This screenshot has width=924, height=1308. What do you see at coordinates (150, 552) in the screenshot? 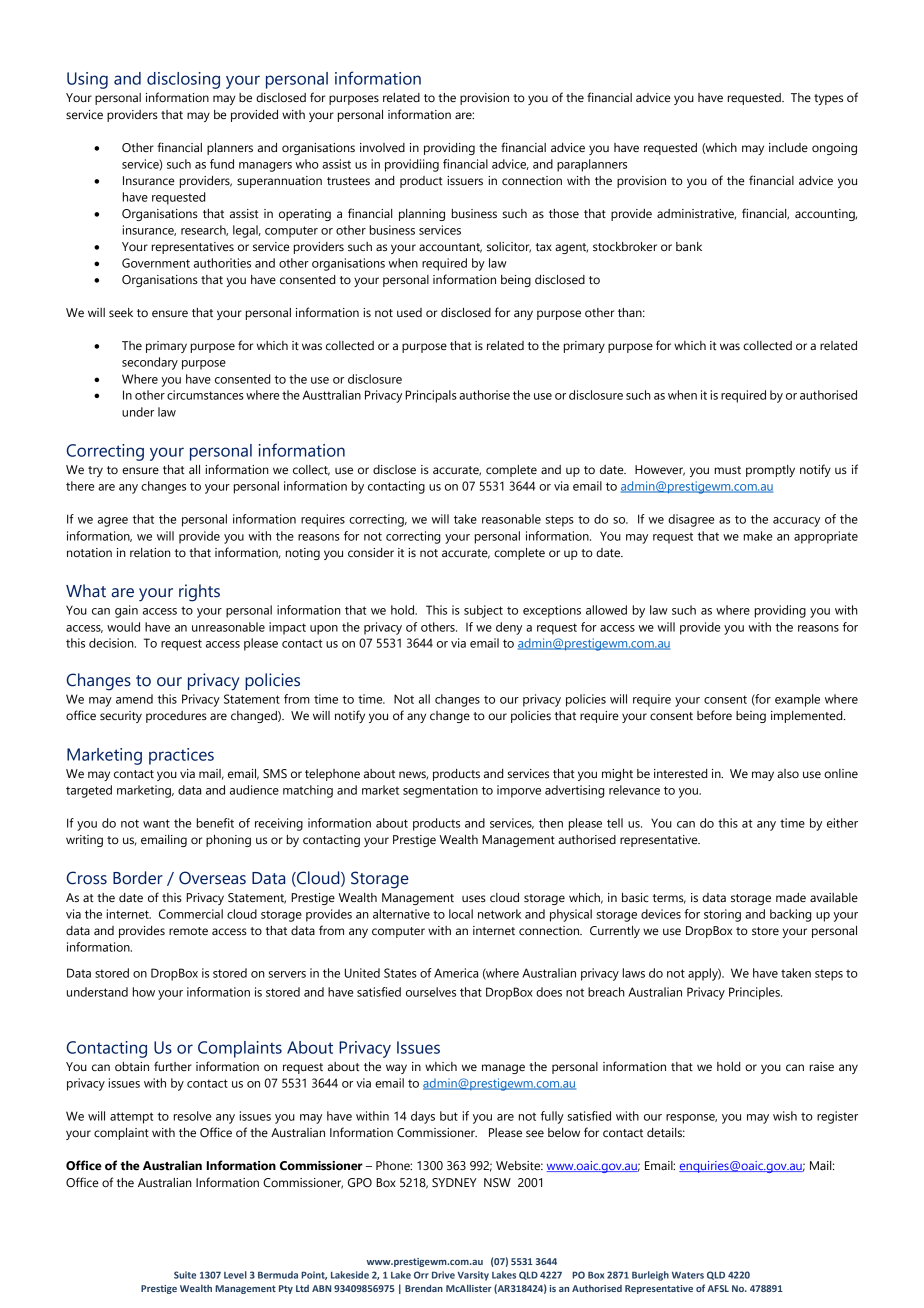
I see `relation` at bounding box center [150, 552].
